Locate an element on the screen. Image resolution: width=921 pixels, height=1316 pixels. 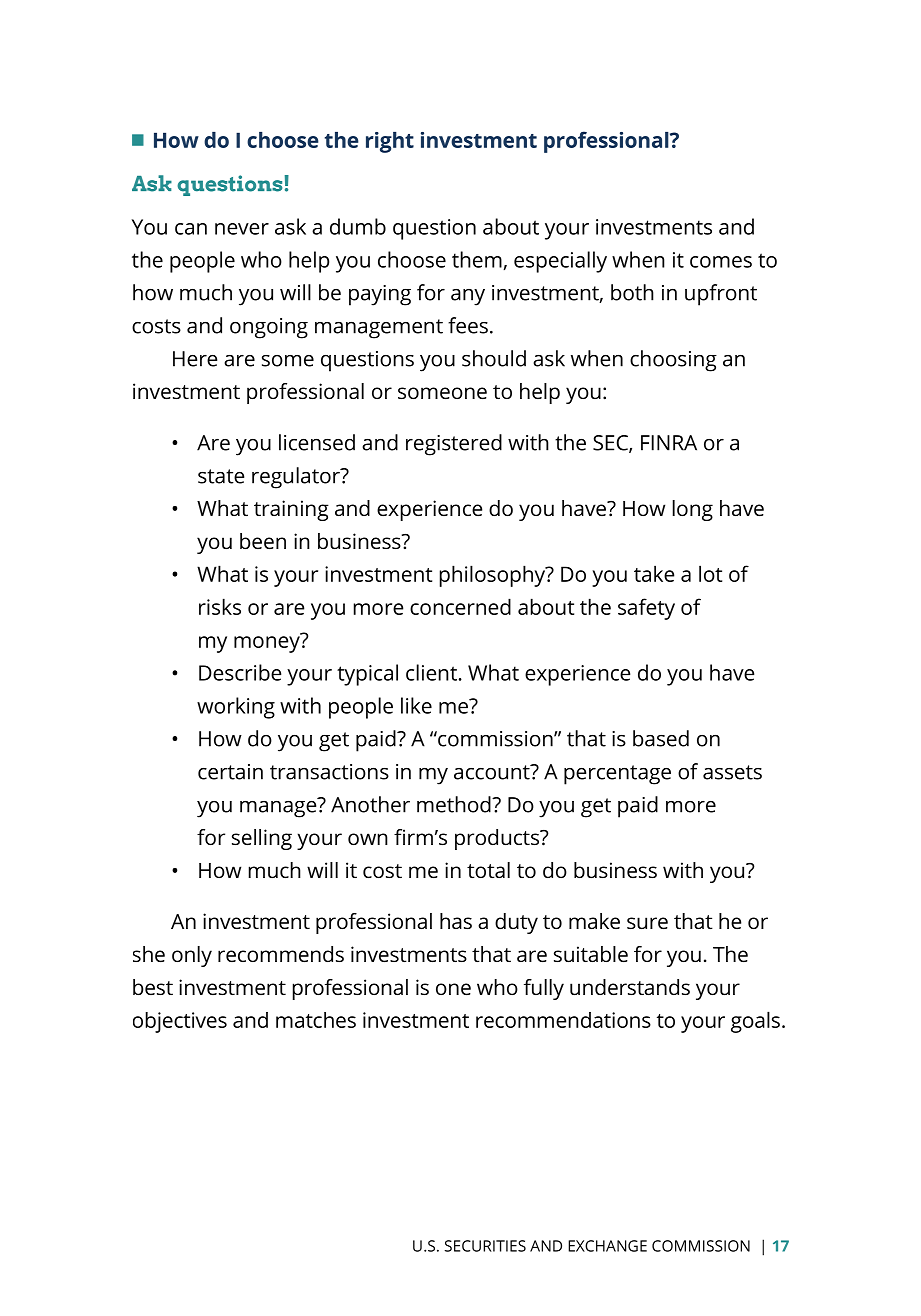
working is located at coordinates (236, 708).
